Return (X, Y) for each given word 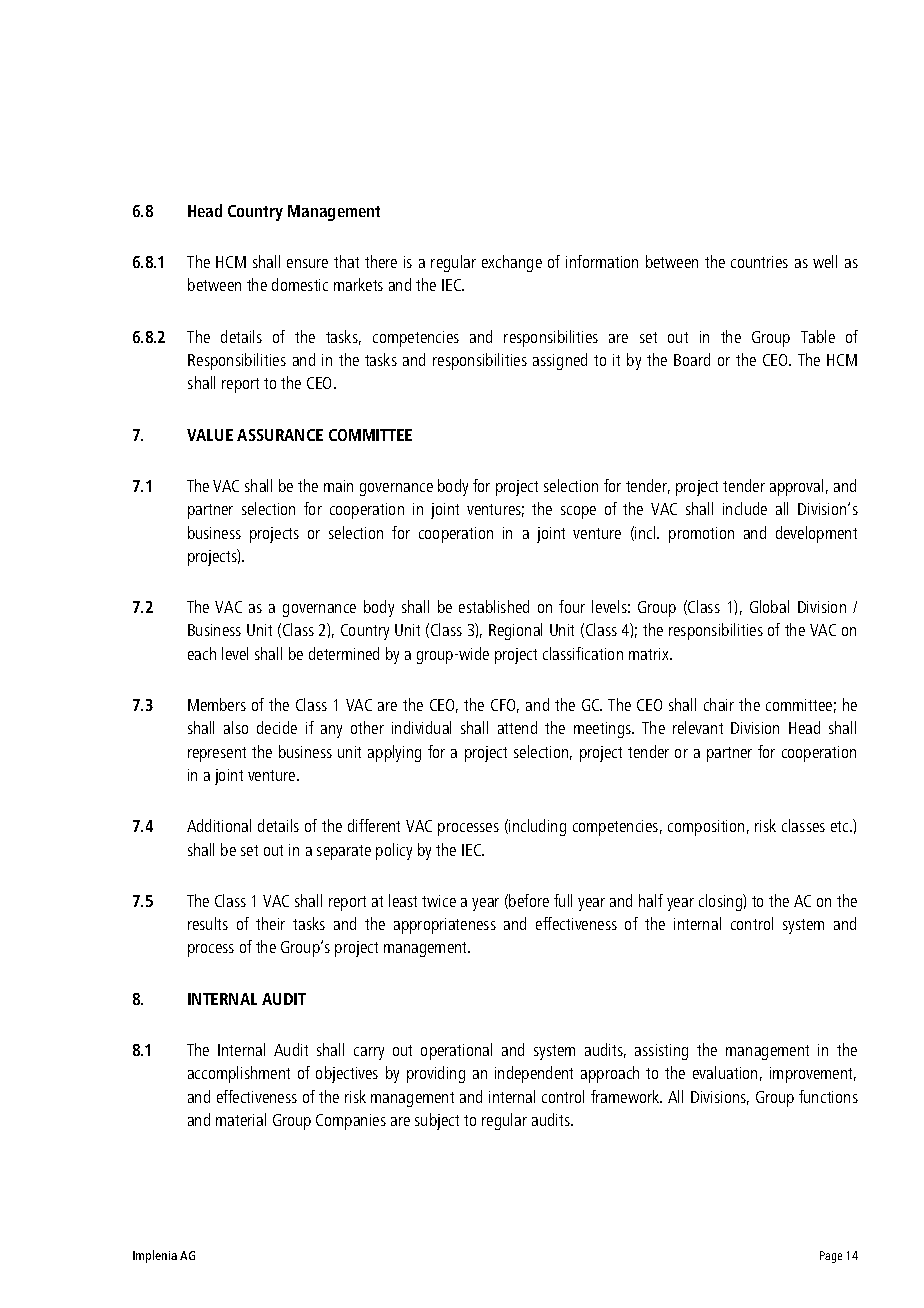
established (494, 606)
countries (759, 262)
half (651, 900)
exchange (512, 263)
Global (769, 606)
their (270, 923)
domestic (300, 284)
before (529, 900)
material (241, 1119)
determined (344, 653)
